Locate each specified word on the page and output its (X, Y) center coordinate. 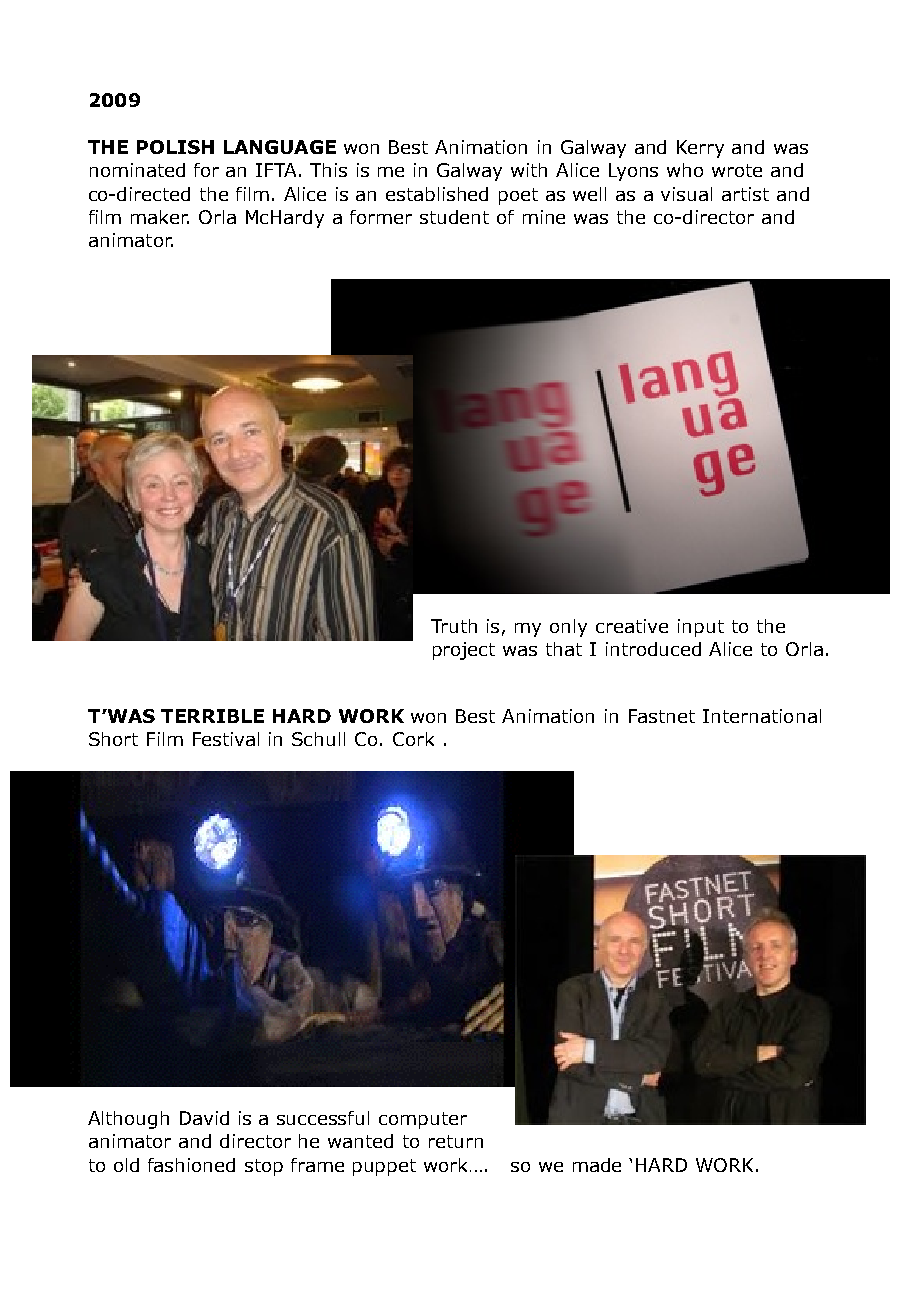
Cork (413, 739)
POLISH (175, 147)
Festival (226, 739)
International (762, 716)
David (204, 1118)
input (701, 628)
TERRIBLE (212, 716)
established (437, 194)
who (685, 170)
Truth (454, 626)
